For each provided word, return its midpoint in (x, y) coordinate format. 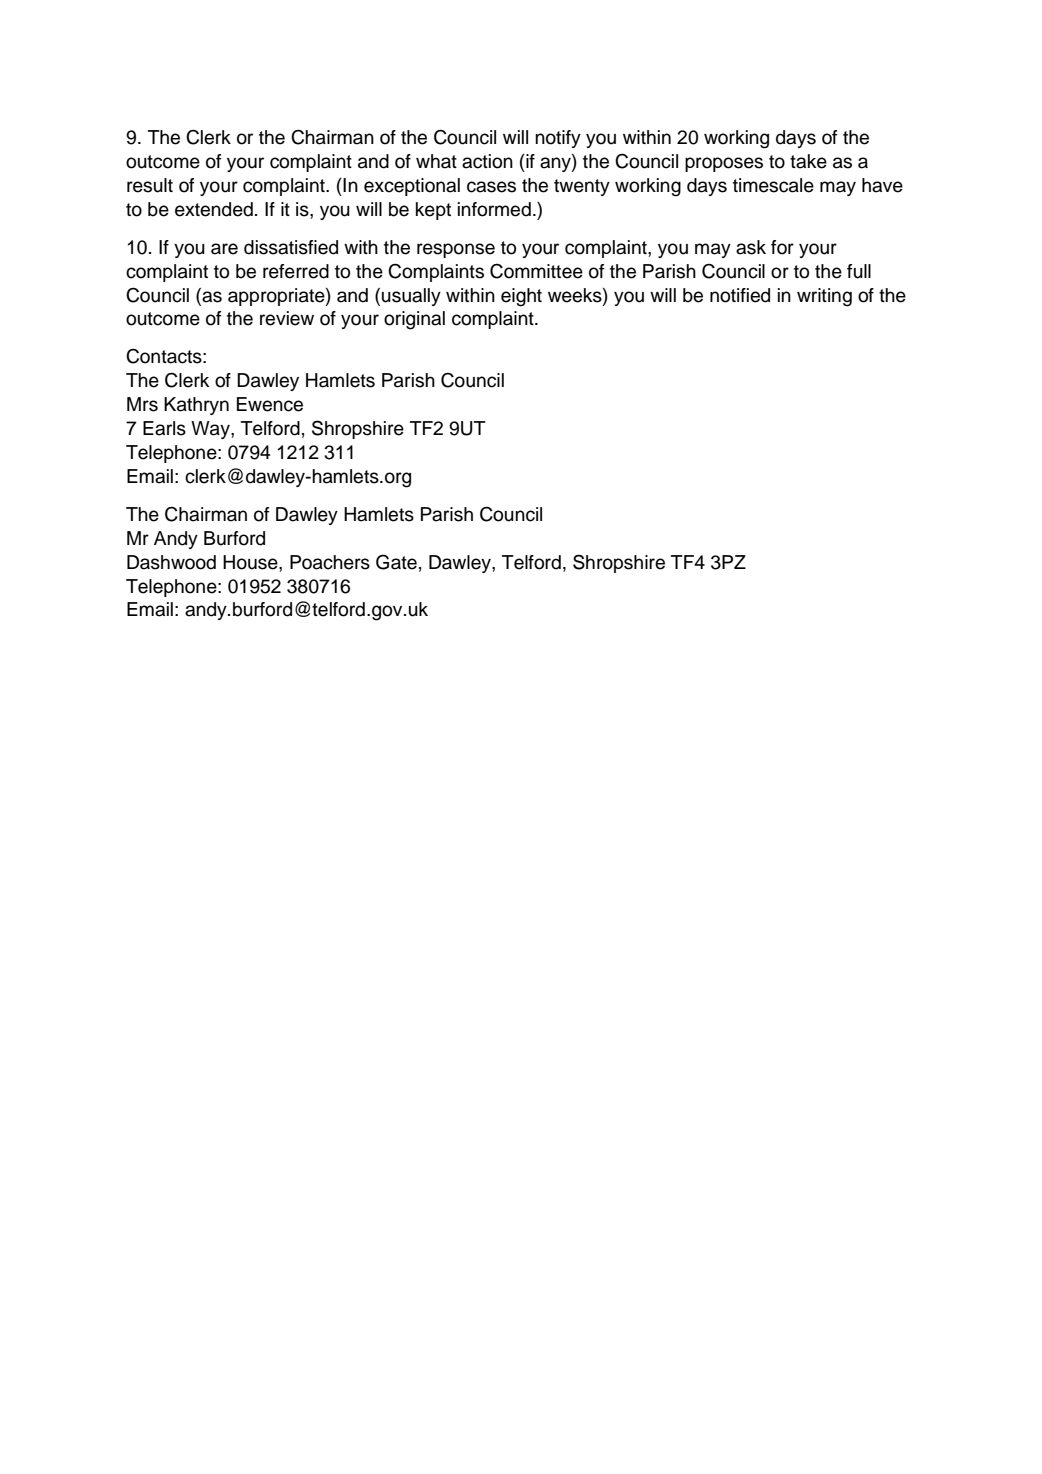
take (808, 161)
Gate (396, 562)
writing (824, 297)
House (251, 563)
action (487, 161)
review (287, 318)
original (414, 320)
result (150, 185)
